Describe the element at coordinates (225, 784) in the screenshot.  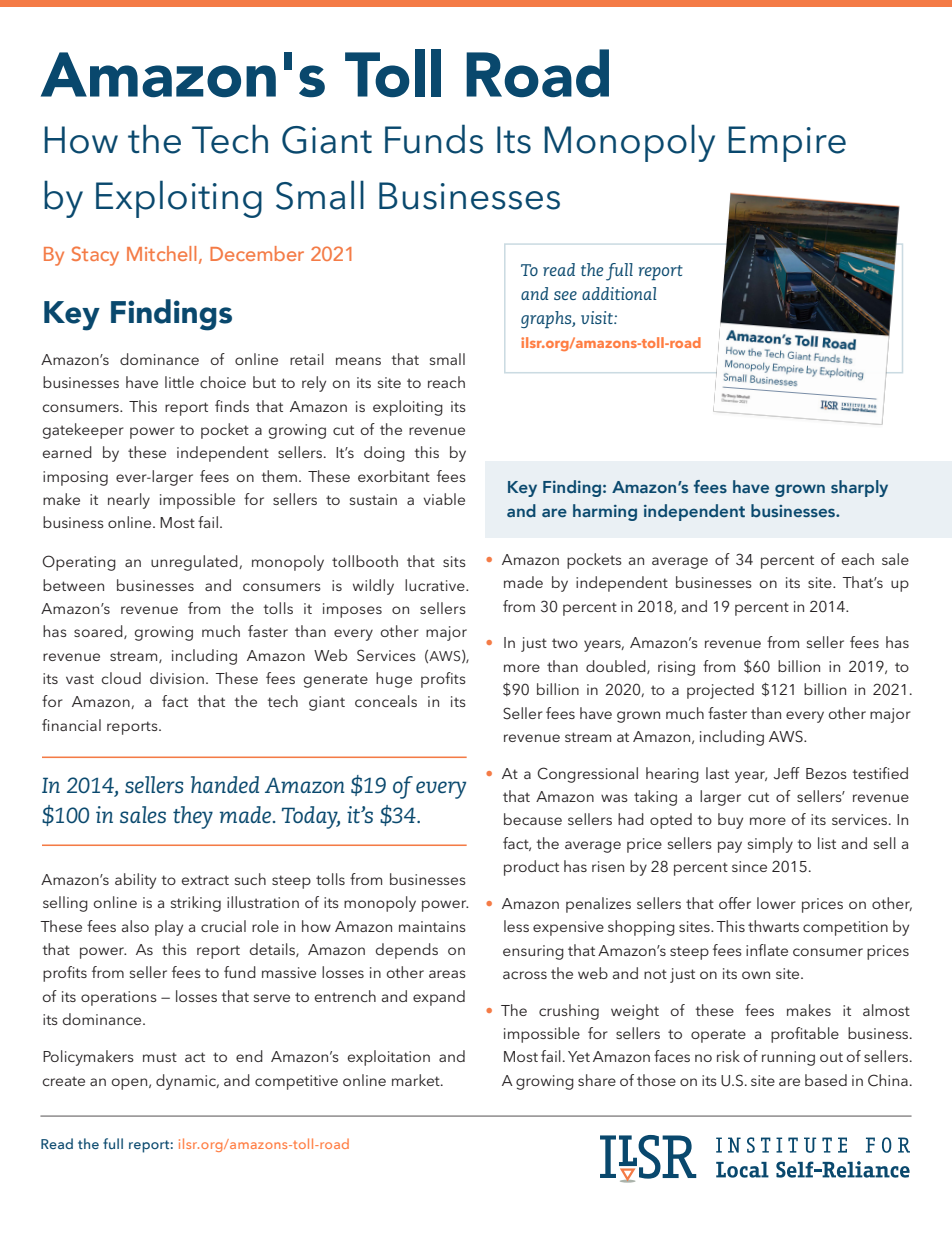
I see `handed` at that location.
